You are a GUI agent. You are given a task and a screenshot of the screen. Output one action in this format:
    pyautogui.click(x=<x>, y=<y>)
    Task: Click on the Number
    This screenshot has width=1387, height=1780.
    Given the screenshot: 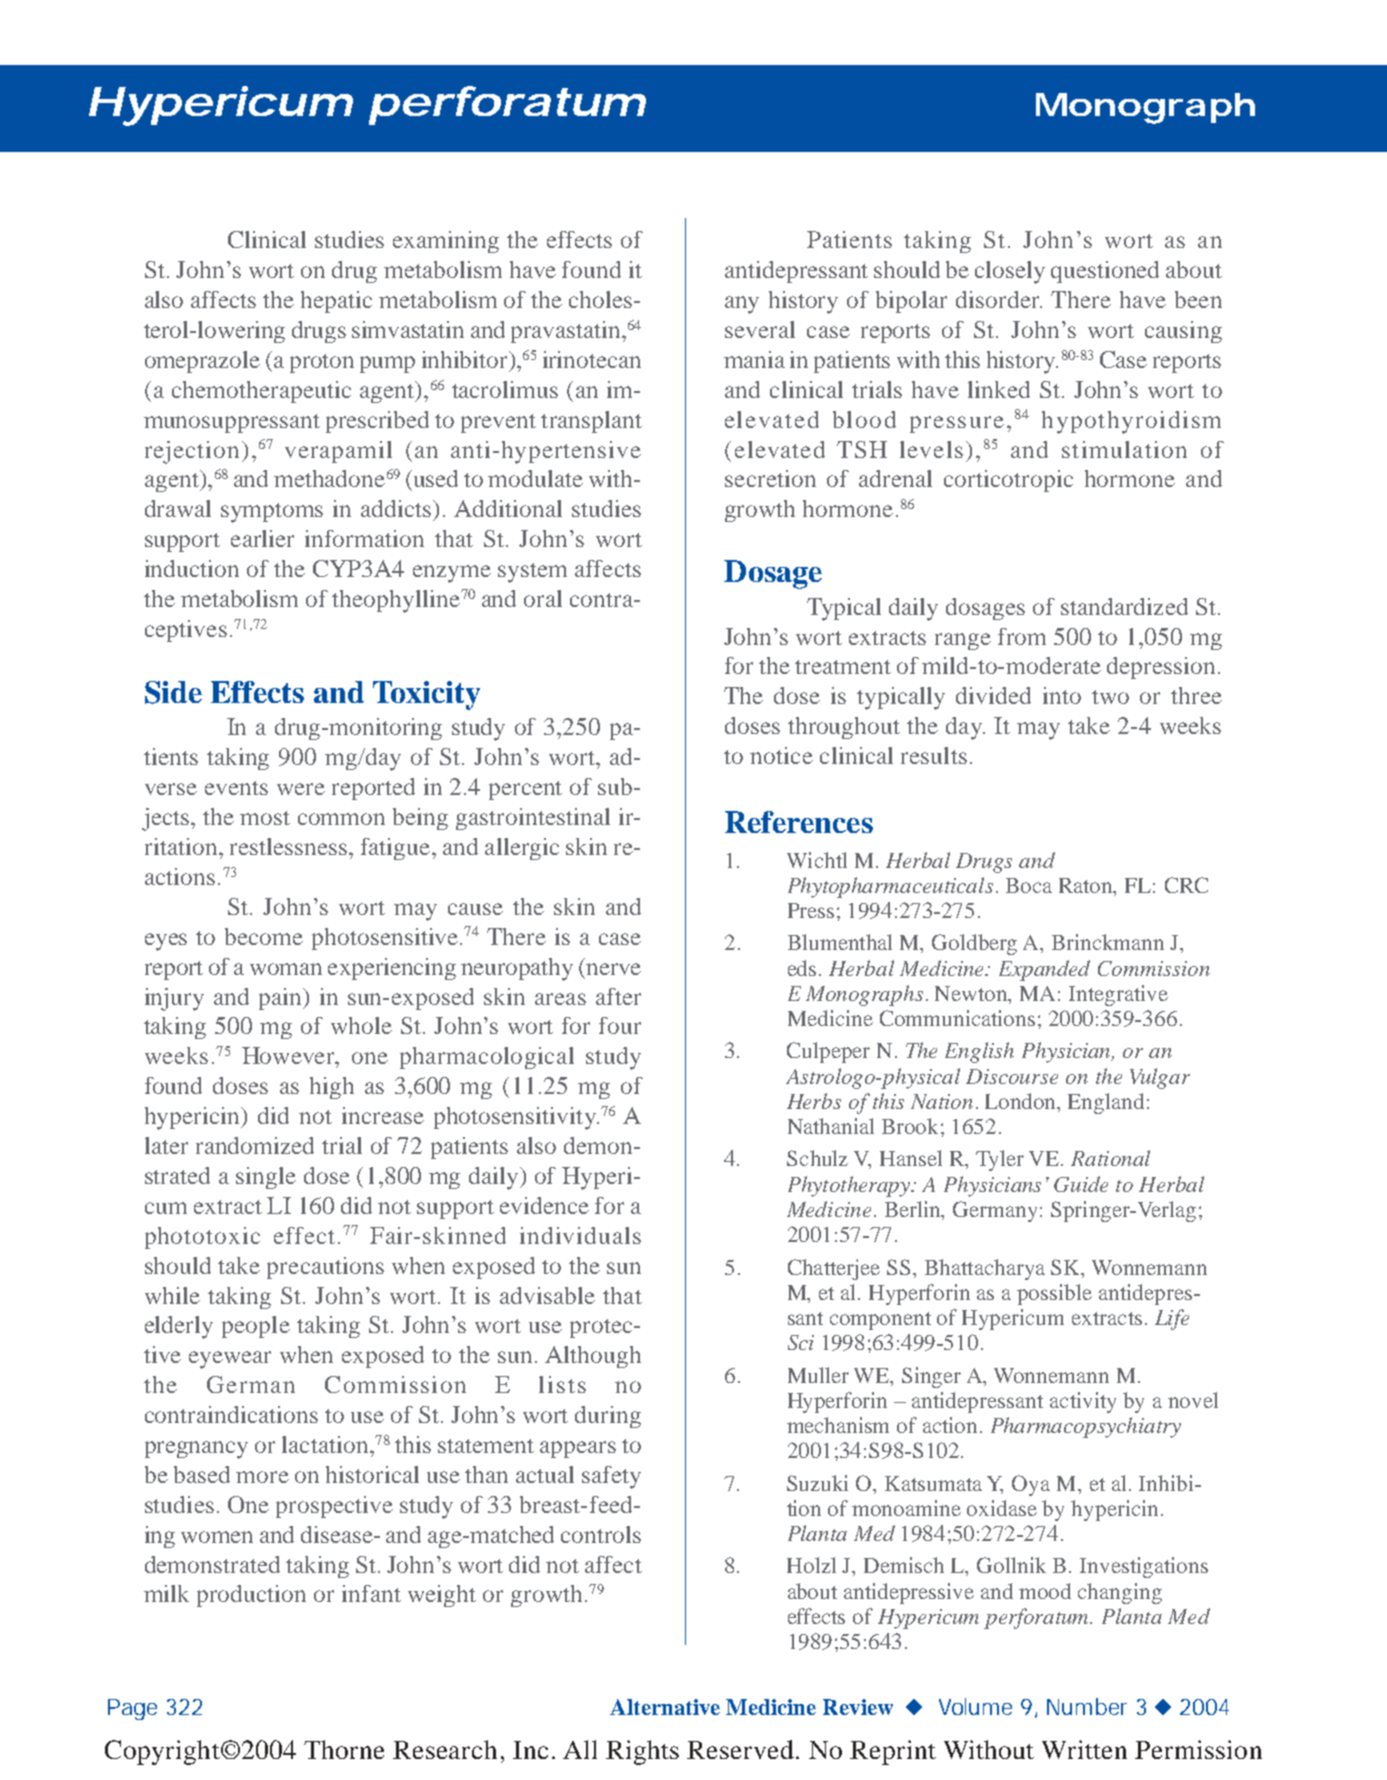 What is the action you would take?
    pyautogui.click(x=1087, y=1706)
